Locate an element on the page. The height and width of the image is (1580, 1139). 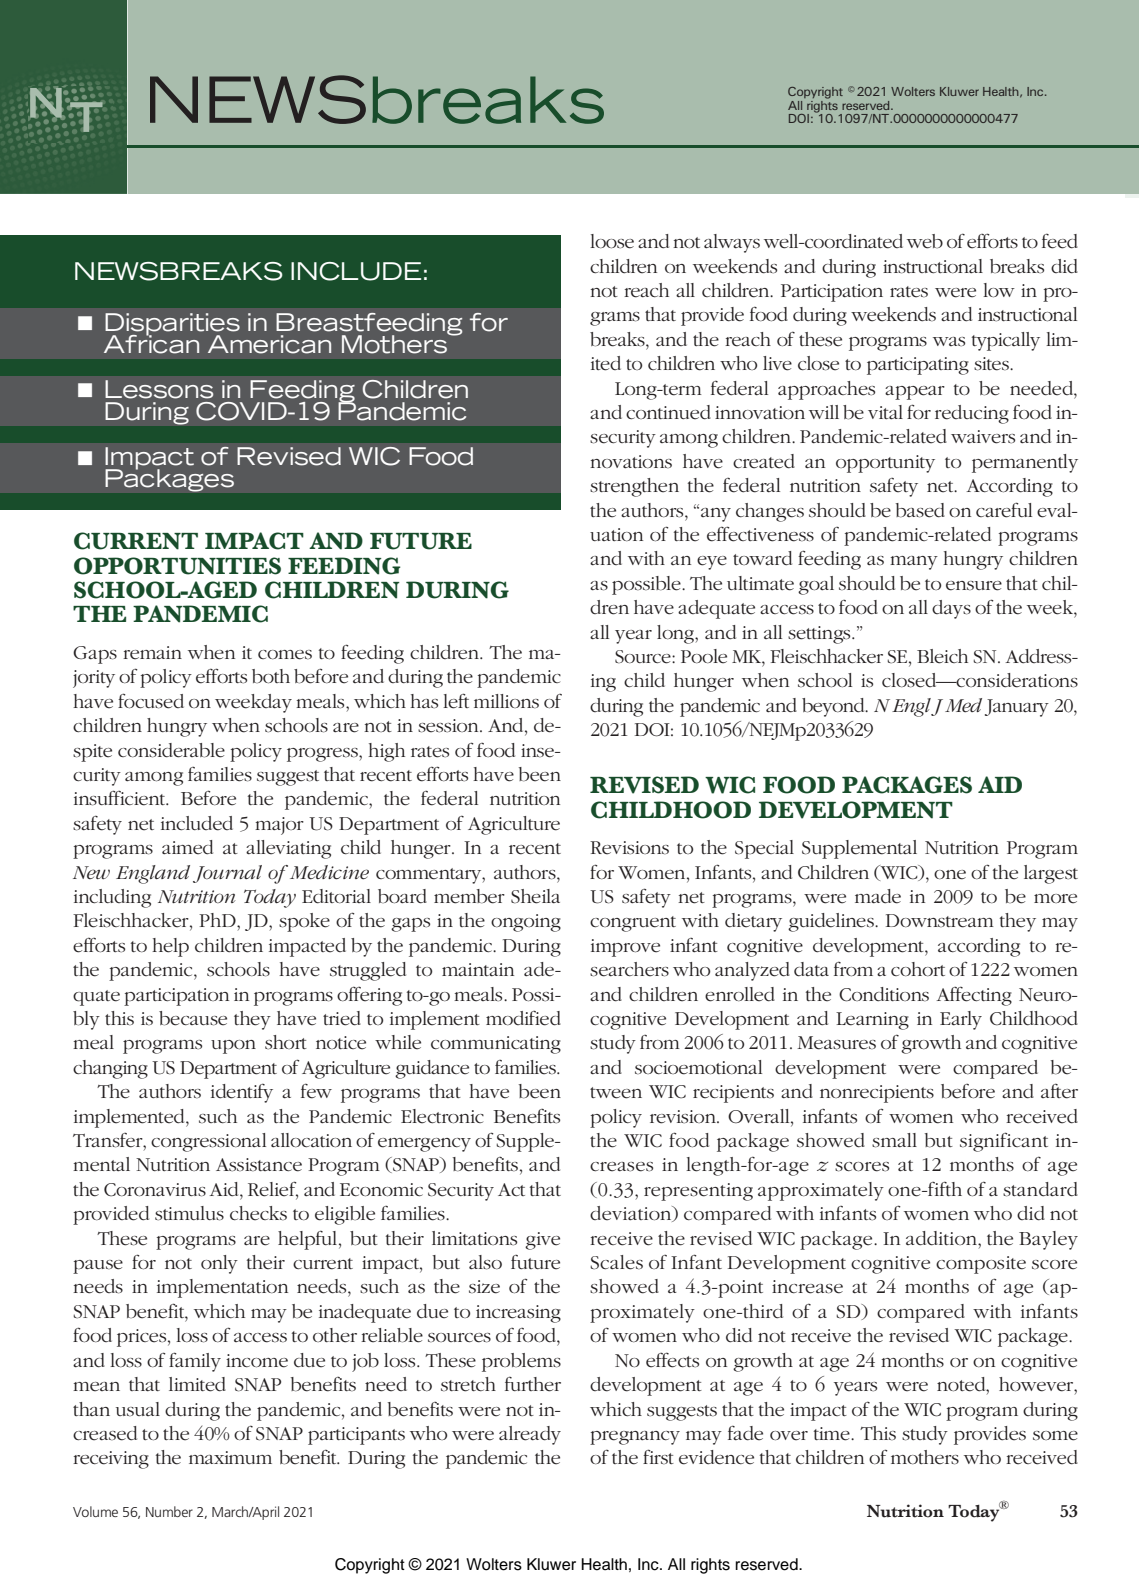
maximum is located at coordinates (230, 1457).
